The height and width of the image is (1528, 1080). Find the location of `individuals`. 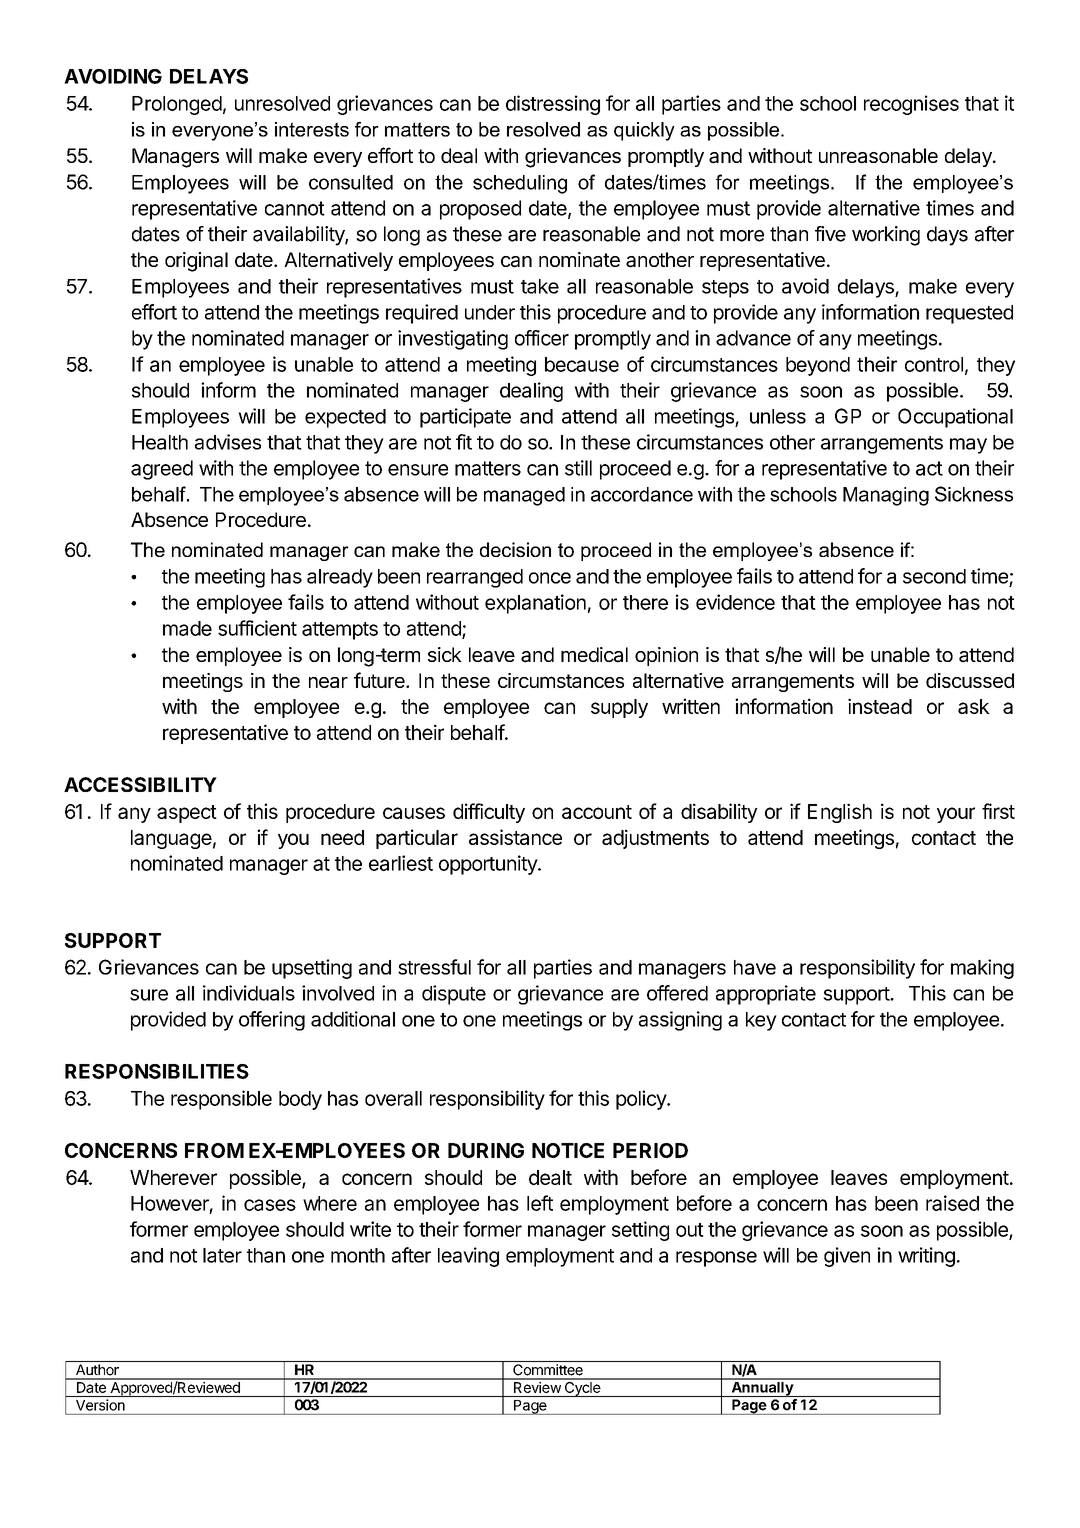

individuals is located at coordinates (249, 993).
